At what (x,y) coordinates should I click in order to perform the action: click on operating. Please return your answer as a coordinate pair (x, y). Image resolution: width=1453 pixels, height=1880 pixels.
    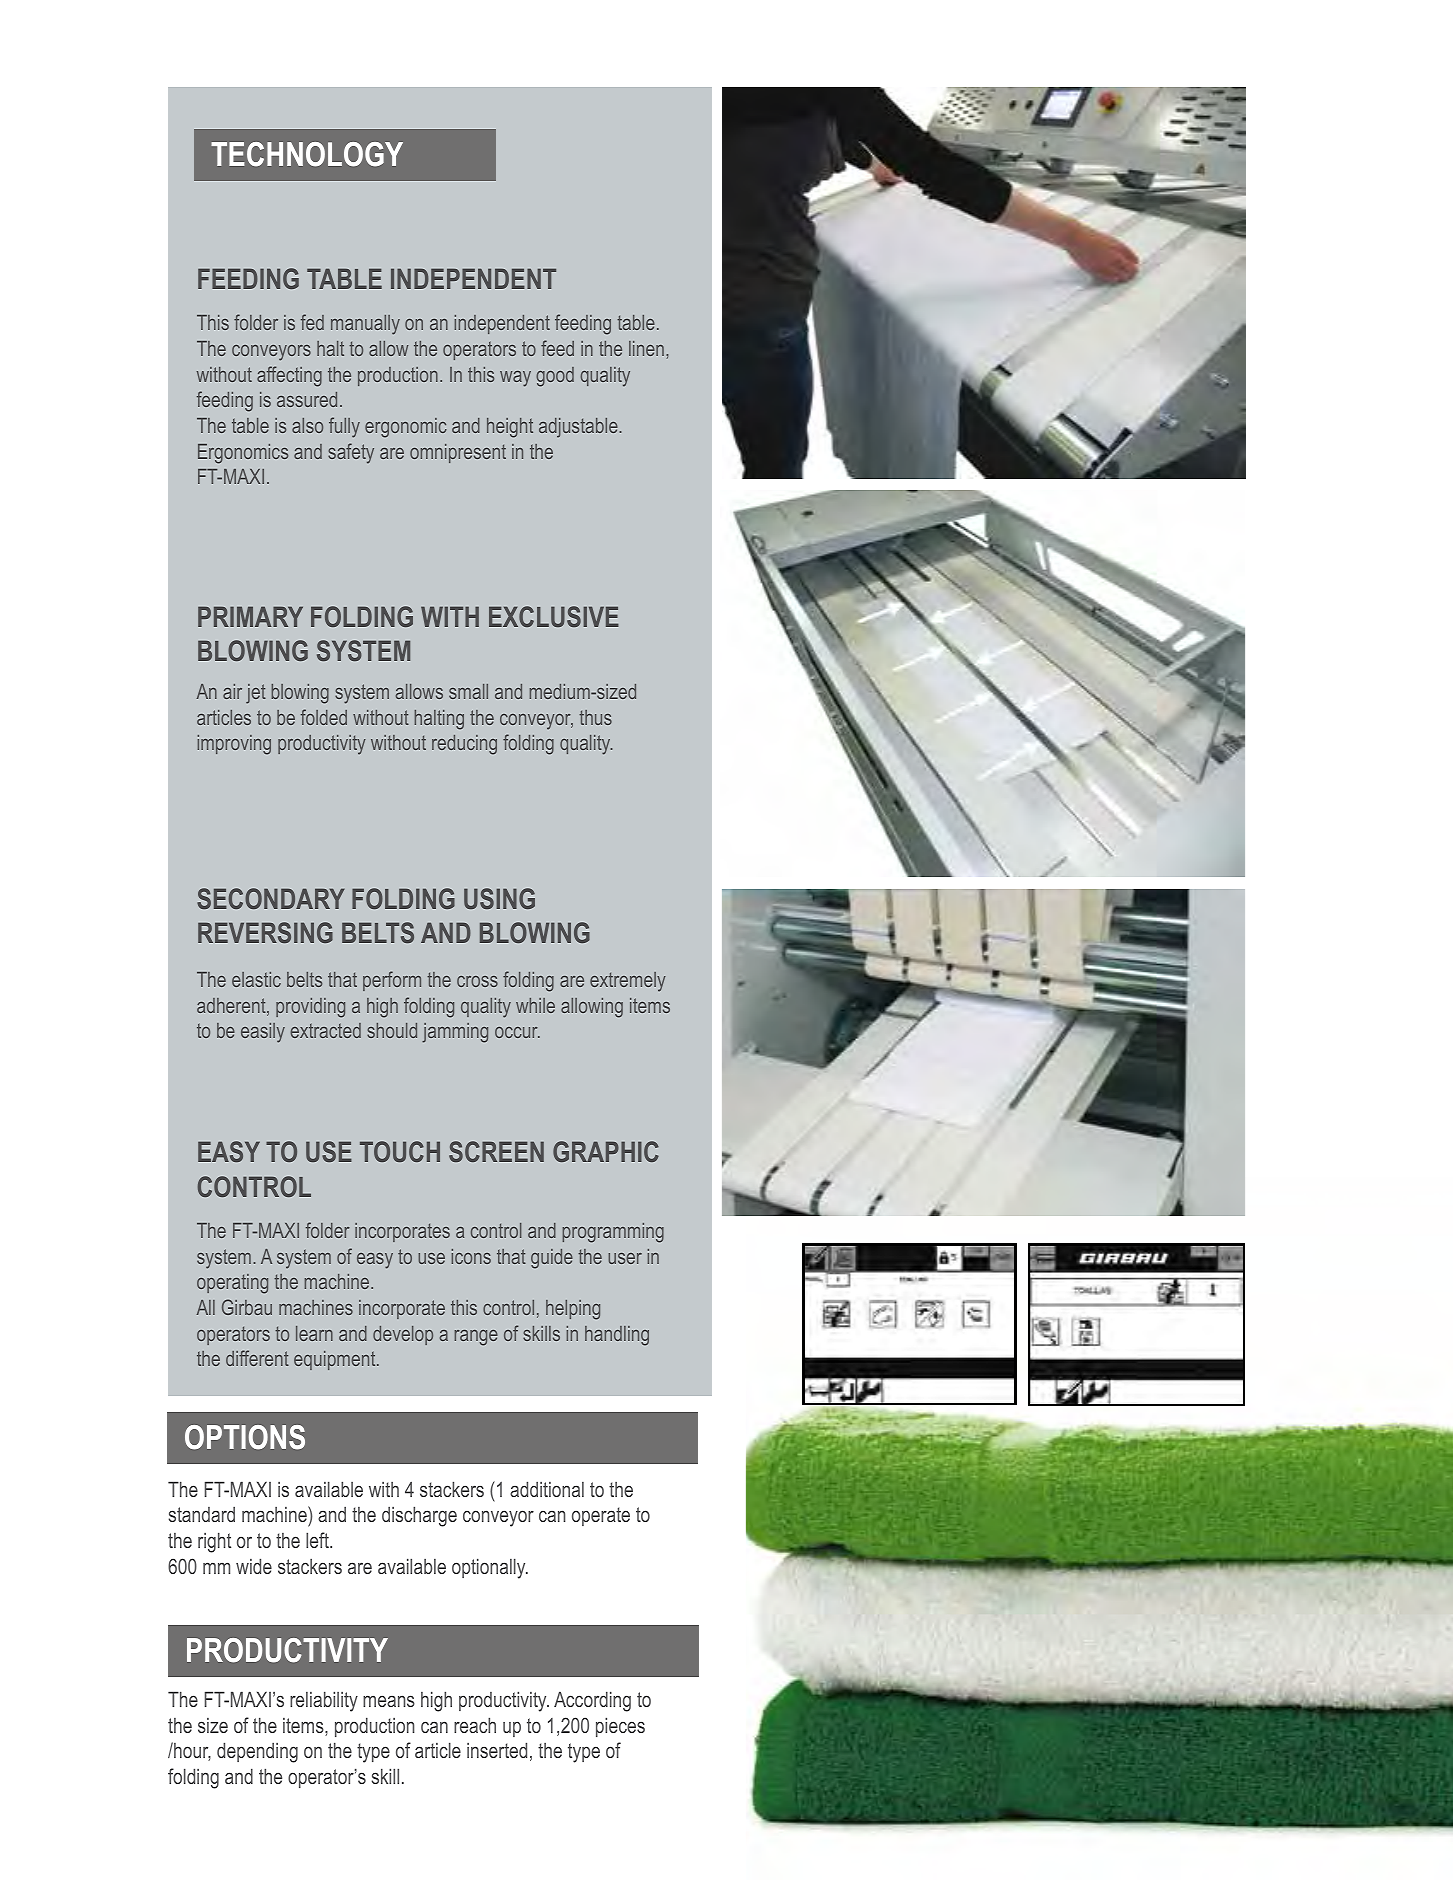
    Looking at the image, I should click on (232, 1284).
